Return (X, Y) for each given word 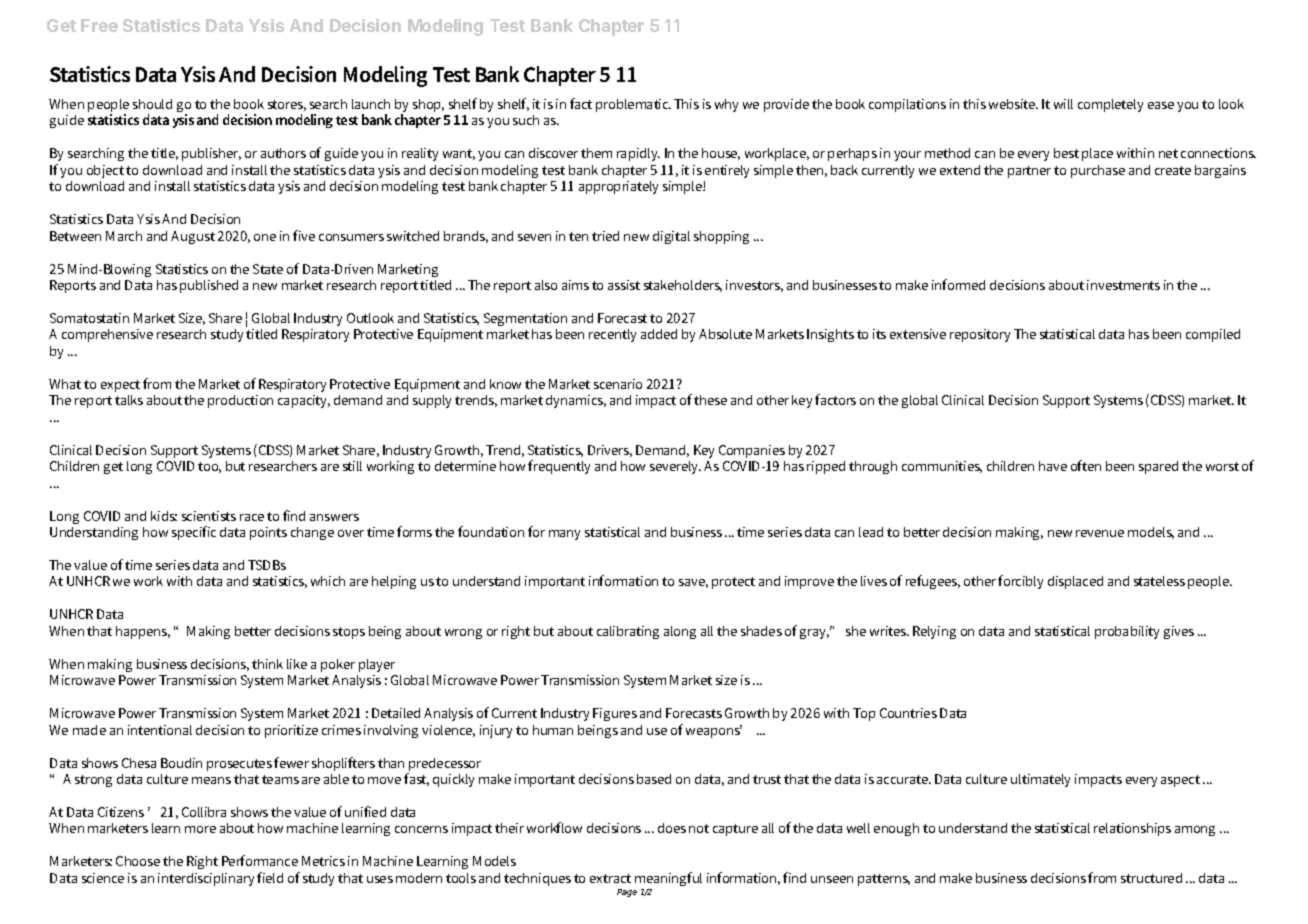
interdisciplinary (206, 879)
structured (1151, 878)
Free (99, 25)
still (352, 466)
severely (675, 467)
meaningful (668, 879)
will (1063, 104)
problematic (633, 105)
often (1086, 465)
